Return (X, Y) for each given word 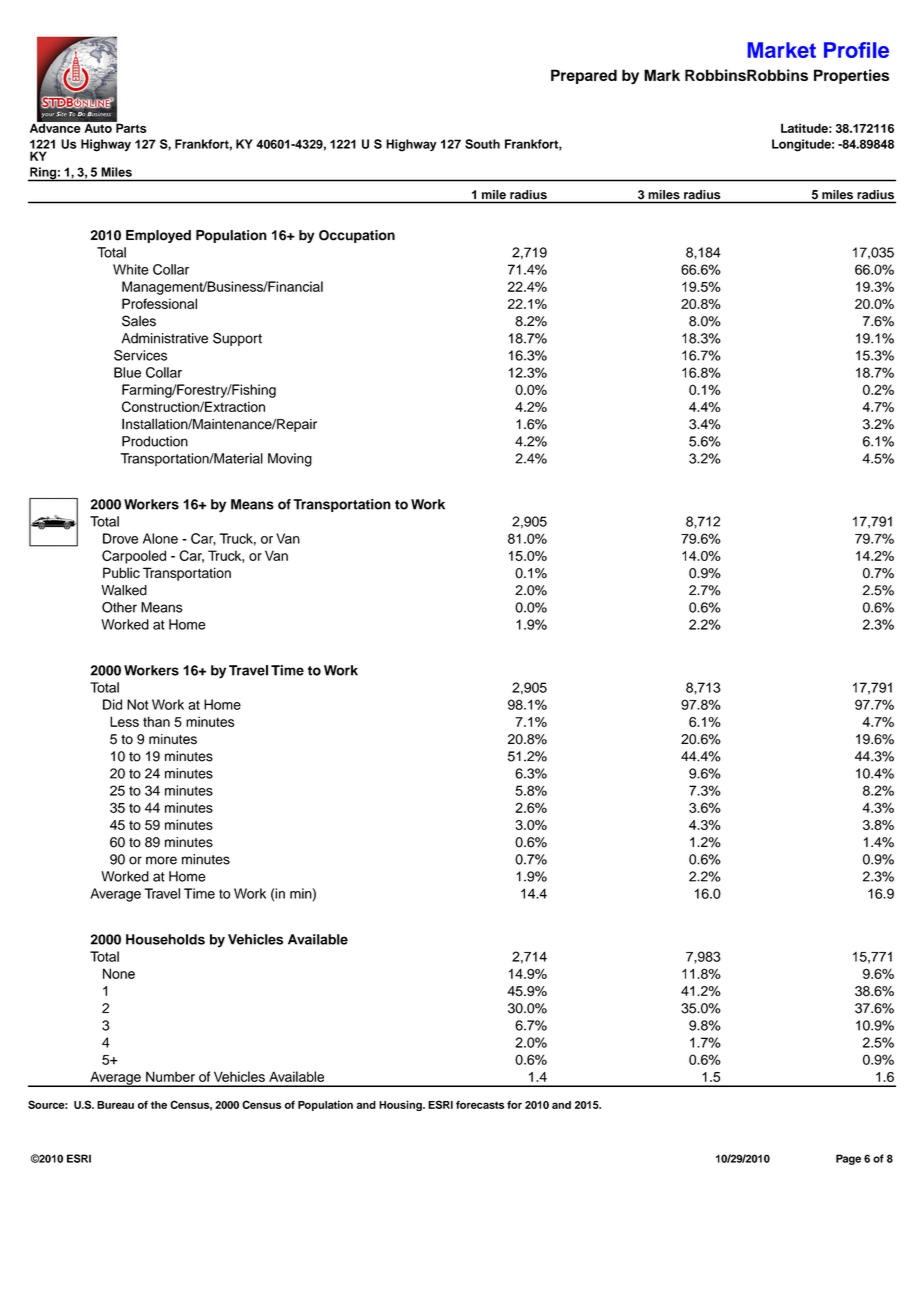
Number (170, 1076)
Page (848, 1159)
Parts (130, 127)
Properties (851, 76)
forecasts (480, 1104)
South (482, 144)
